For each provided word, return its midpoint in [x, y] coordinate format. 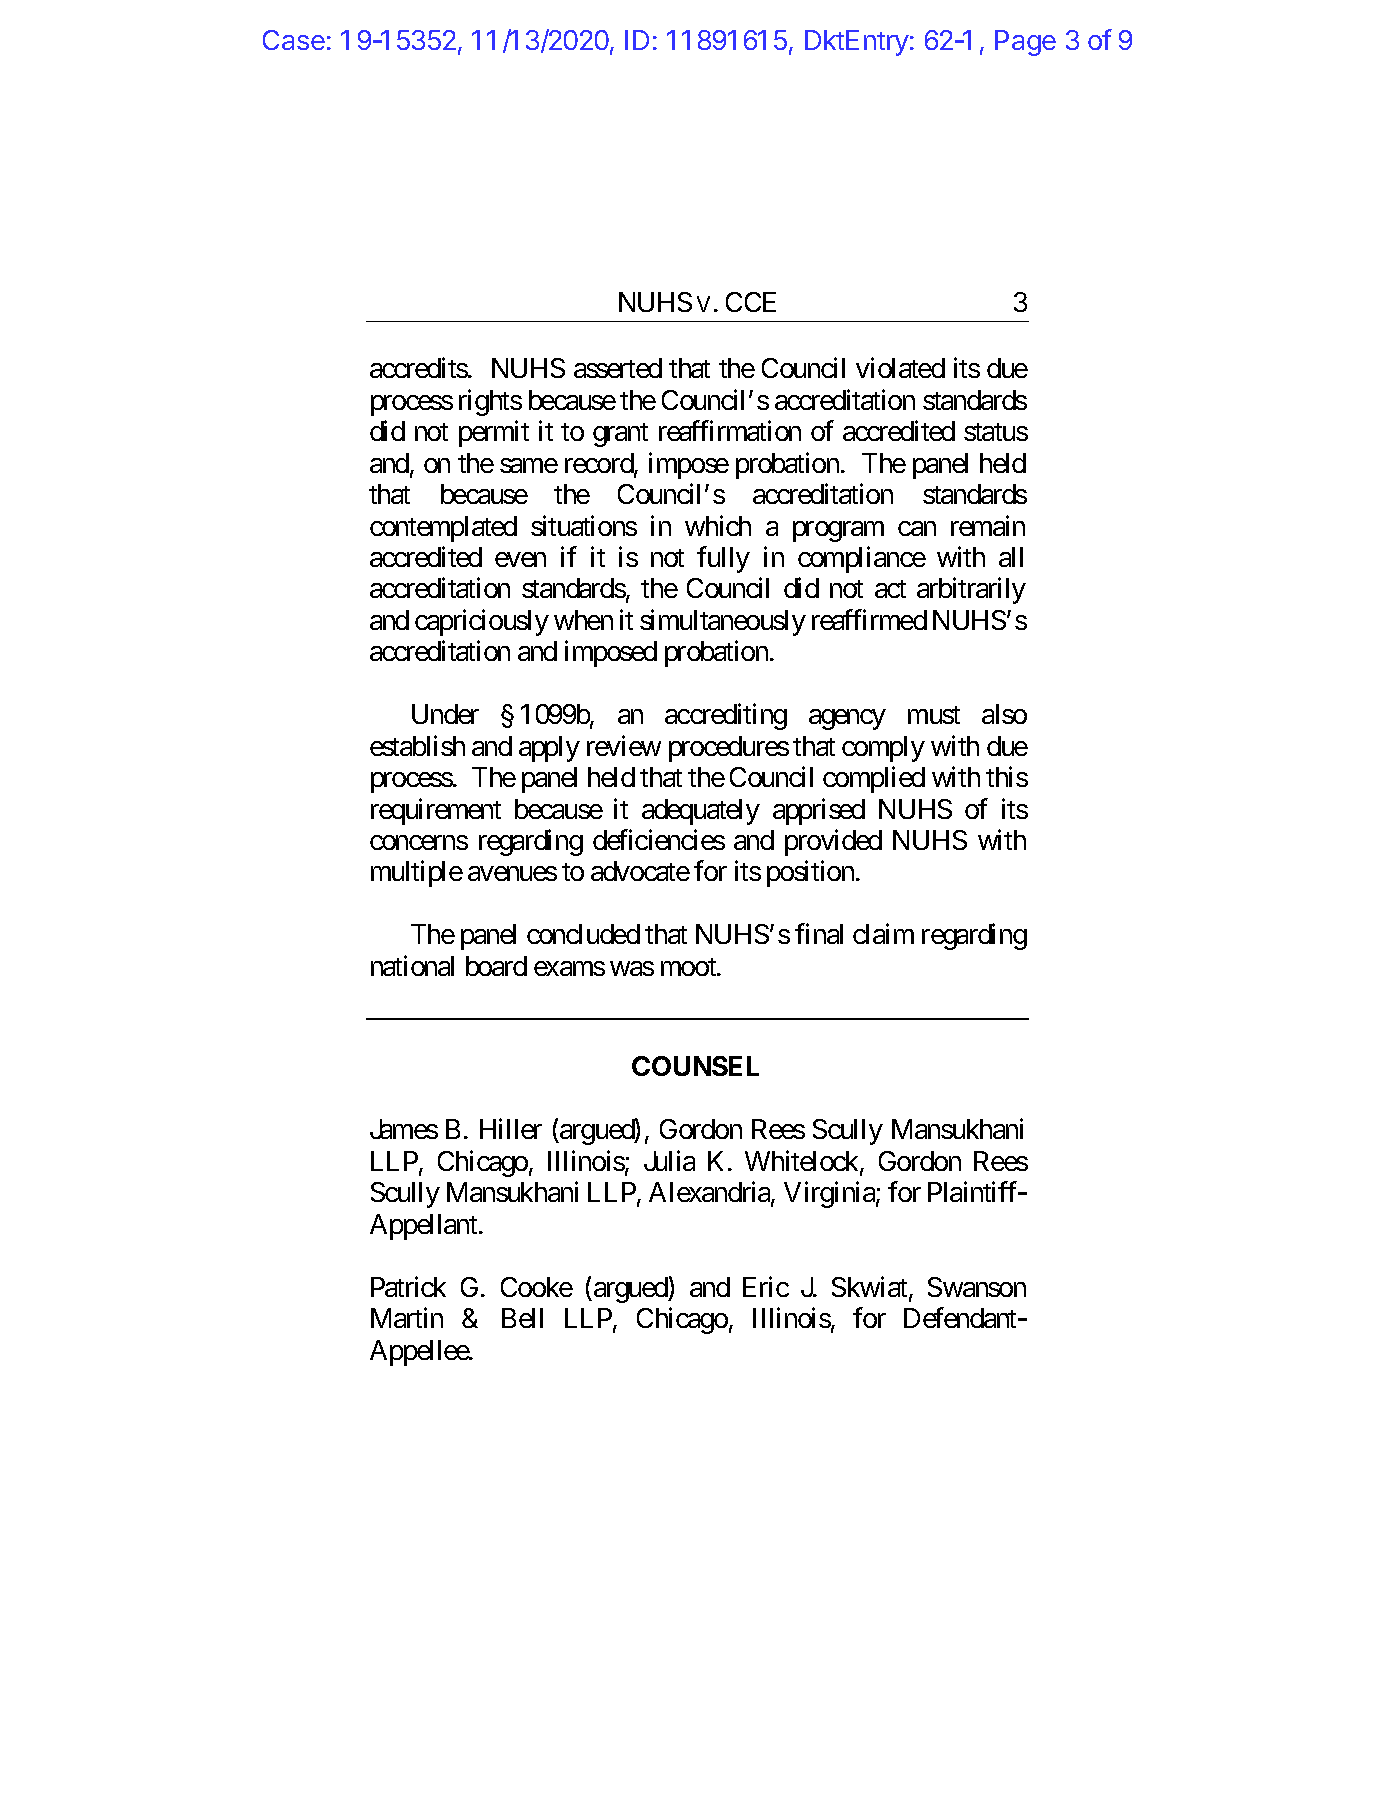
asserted [618, 368]
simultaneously [723, 622]
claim [883, 934]
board [496, 966]
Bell [522, 1318]
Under [445, 714]
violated [900, 368]
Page [1025, 43]
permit [494, 434]
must [934, 715]
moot [689, 967]
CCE [751, 302]
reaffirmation [730, 431]
